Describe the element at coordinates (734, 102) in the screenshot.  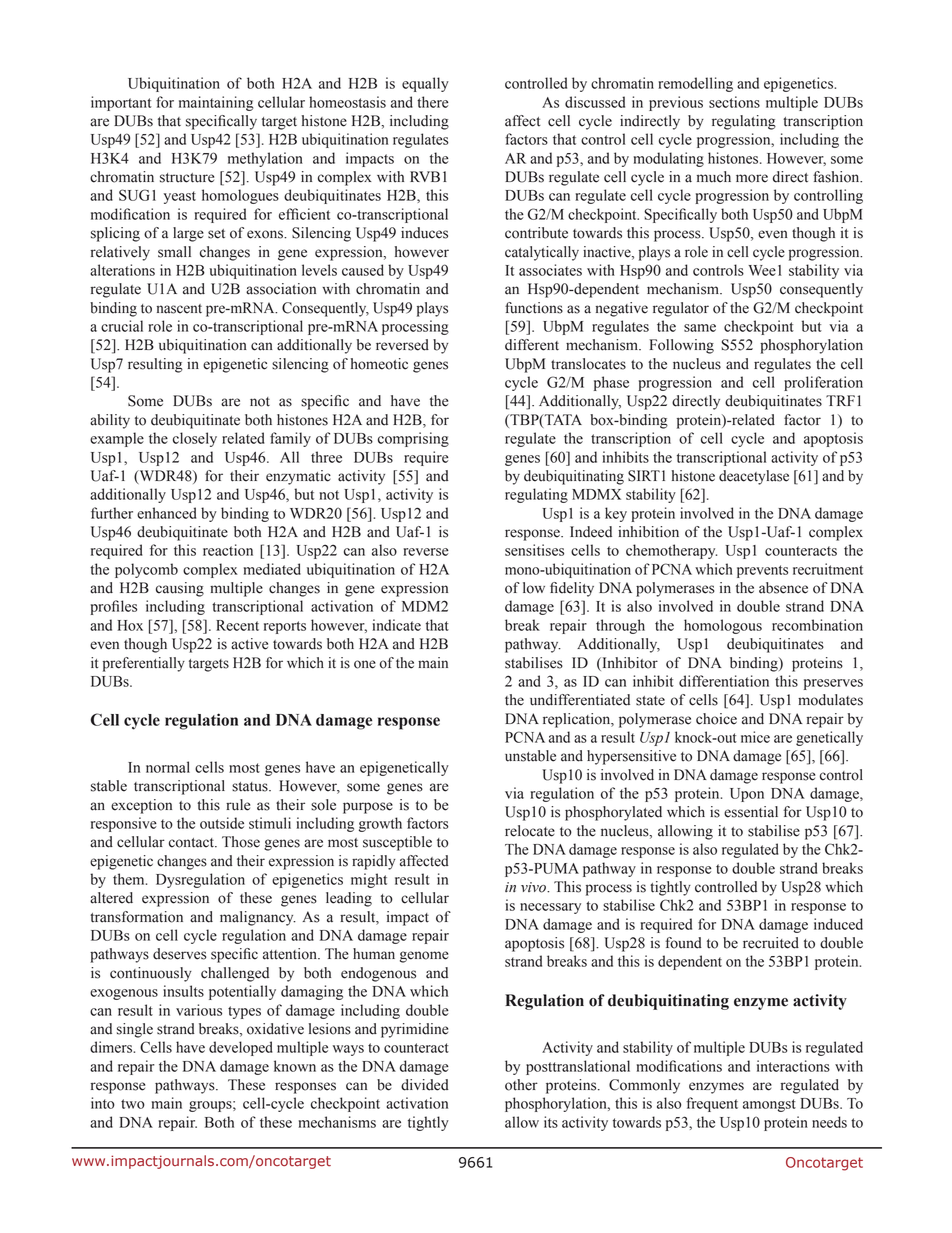
I see `sections` at that location.
